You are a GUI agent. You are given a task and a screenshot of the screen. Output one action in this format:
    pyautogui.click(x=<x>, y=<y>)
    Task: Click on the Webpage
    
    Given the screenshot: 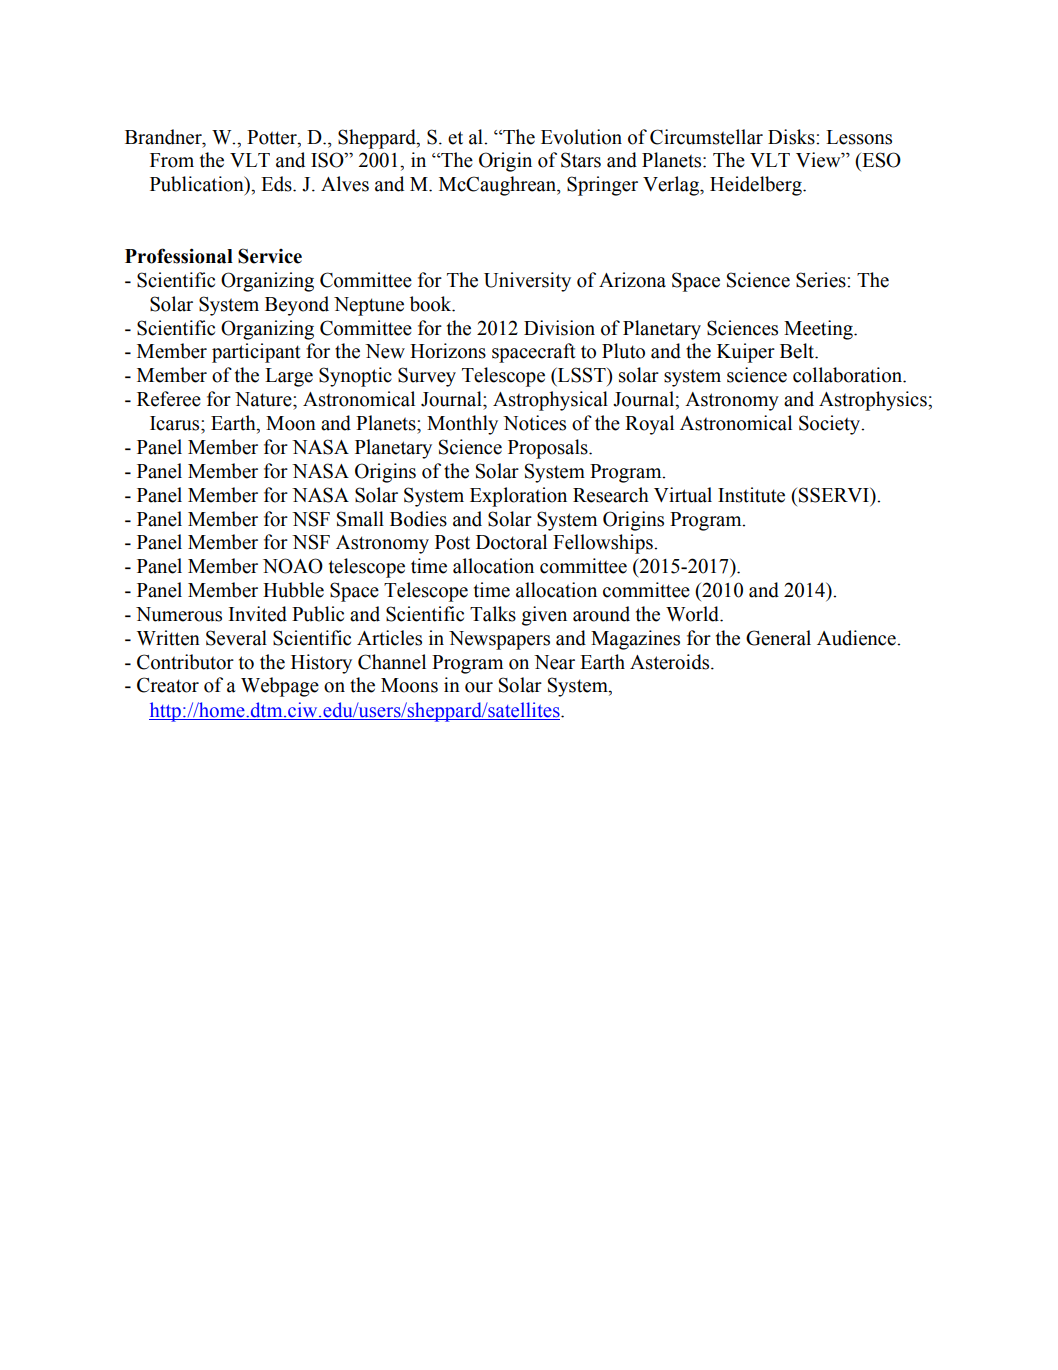 What is the action you would take?
    pyautogui.click(x=280, y=687)
